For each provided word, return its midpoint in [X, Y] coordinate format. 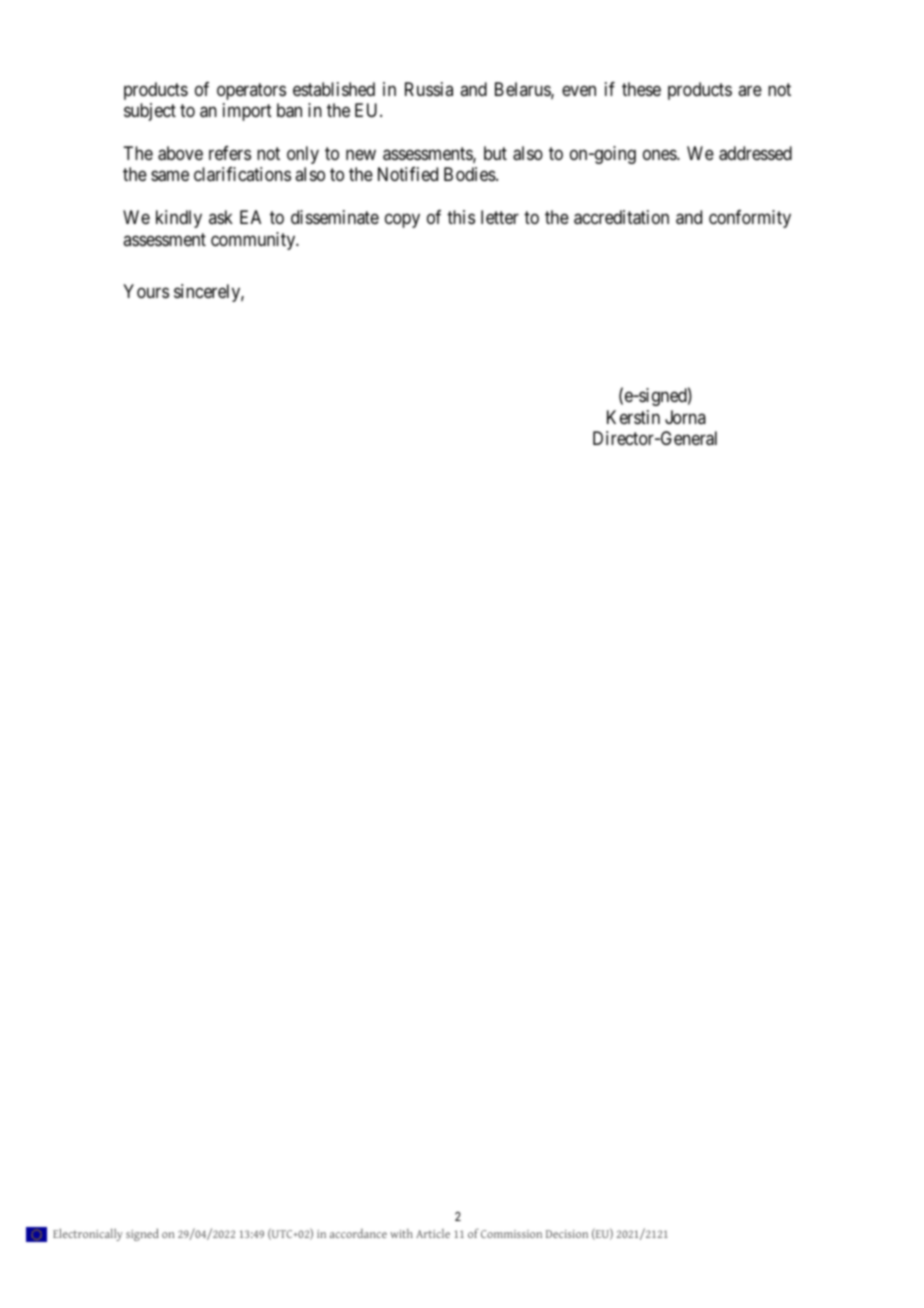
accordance [358, 1233]
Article [433, 1233]
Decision [567, 1234]
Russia [429, 89]
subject [150, 112]
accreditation [621, 217]
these [641, 89]
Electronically [88, 1235]
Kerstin [633, 417]
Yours [146, 291]
